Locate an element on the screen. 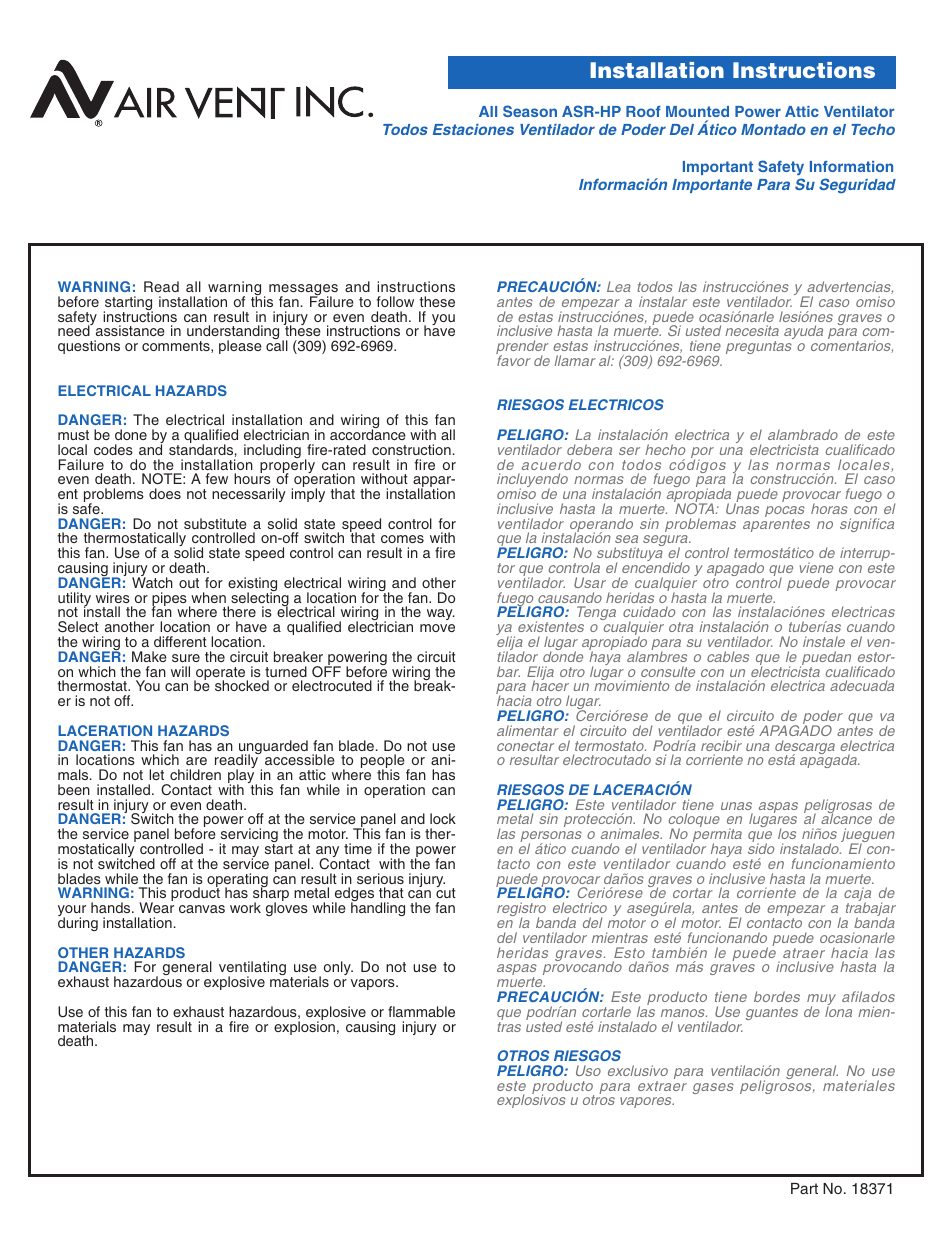  Season is located at coordinates (530, 111).
